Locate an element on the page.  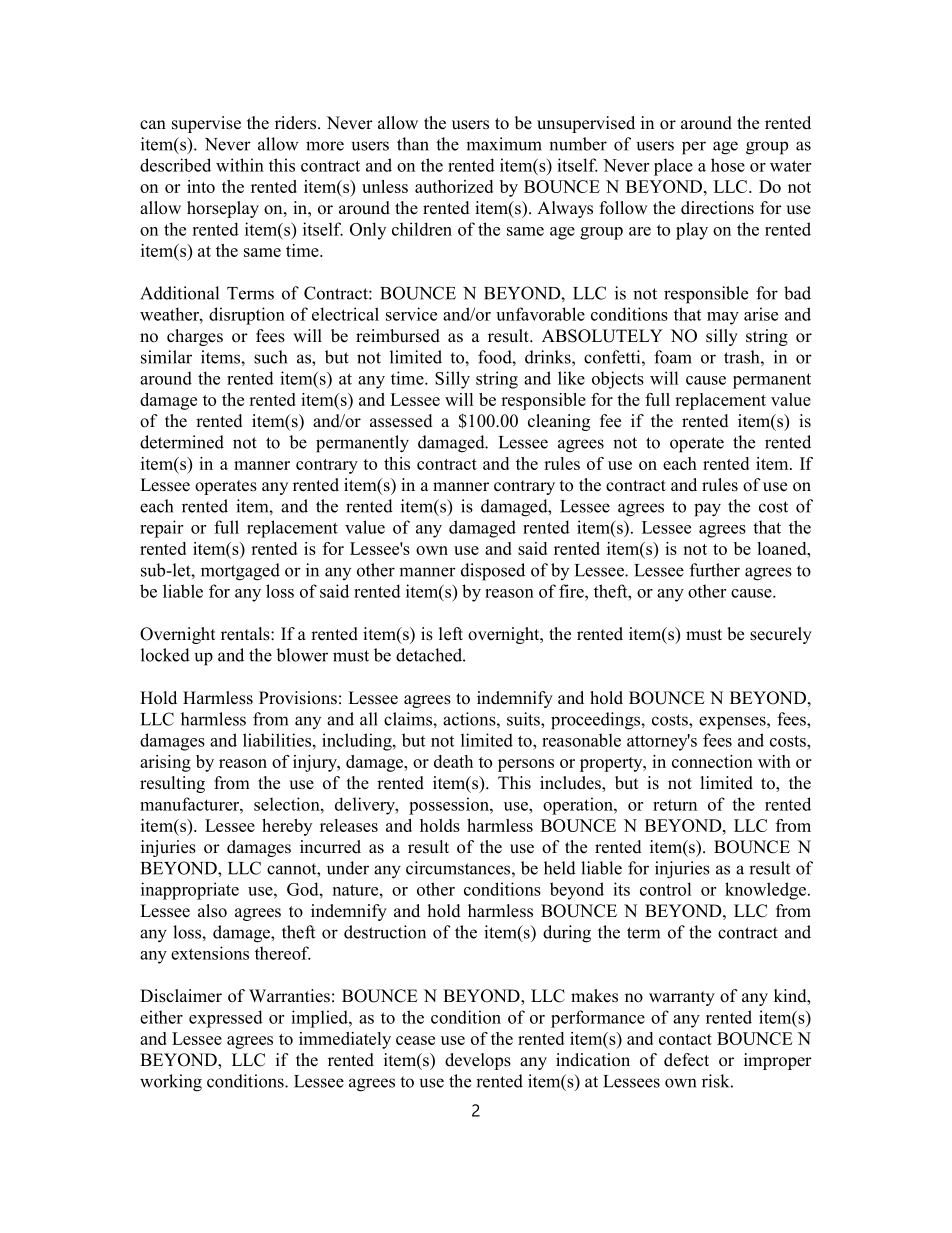
maximum is located at coordinates (504, 144).
